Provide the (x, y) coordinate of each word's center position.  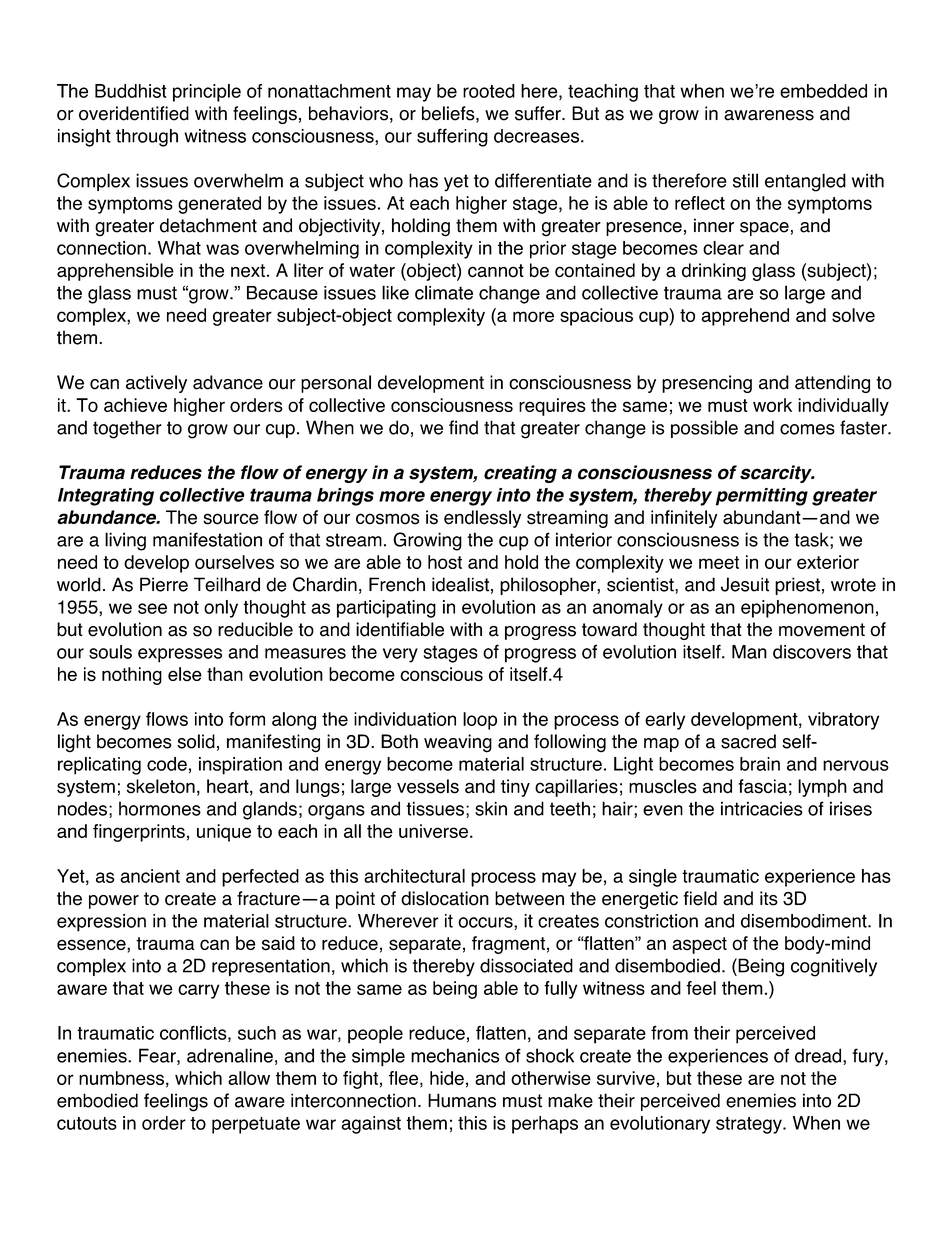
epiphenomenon (807, 609)
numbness (121, 1078)
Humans (462, 1100)
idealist (460, 584)
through (147, 138)
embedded (823, 91)
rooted (489, 91)
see (152, 608)
